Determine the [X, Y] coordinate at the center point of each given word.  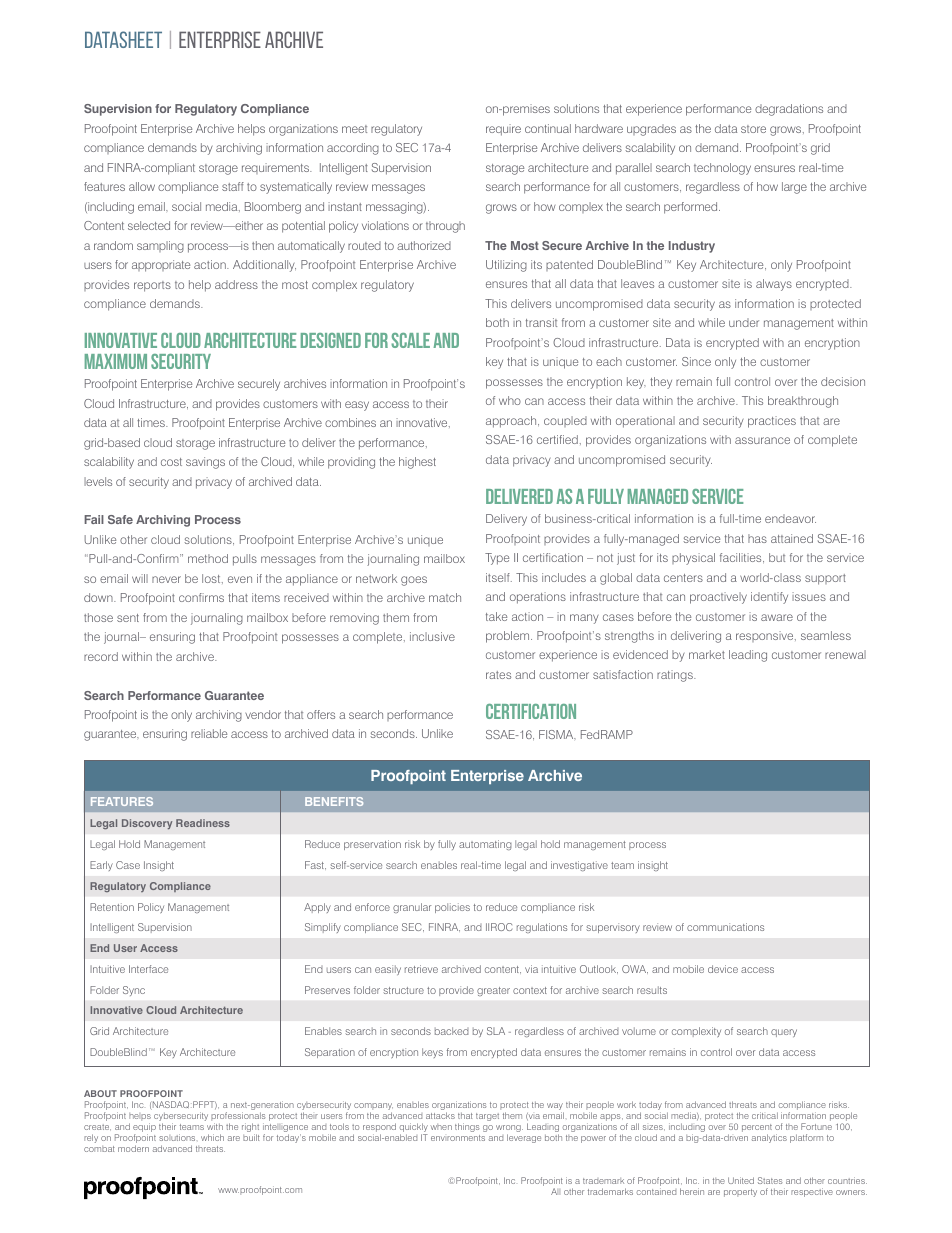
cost [171, 462]
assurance [762, 440]
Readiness [203, 823]
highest [417, 463]
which [212, 1137]
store [753, 129]
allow [142, 186]
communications [725, 927]
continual [548, 128]
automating [485, 845]
